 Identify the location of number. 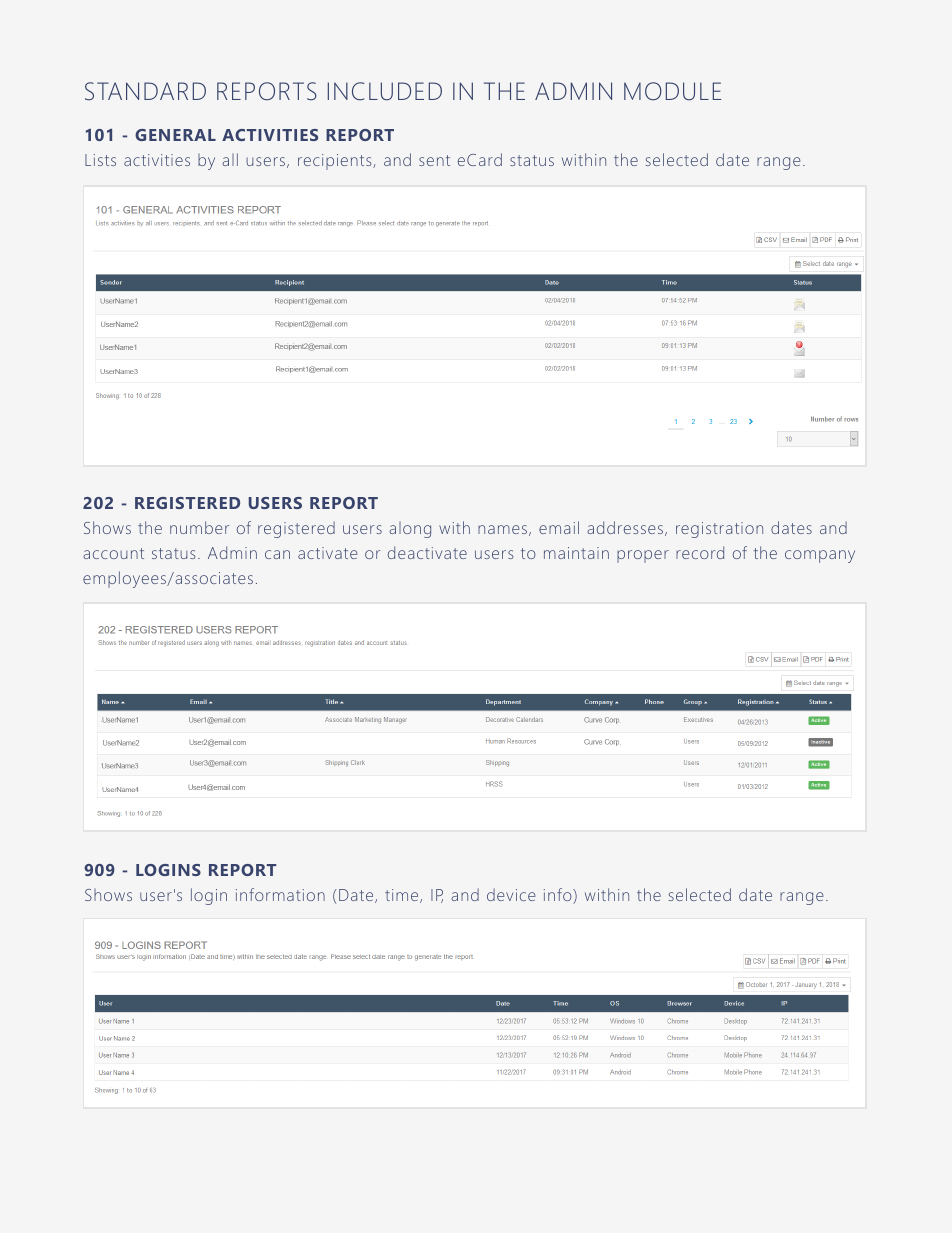
(199, 527).
